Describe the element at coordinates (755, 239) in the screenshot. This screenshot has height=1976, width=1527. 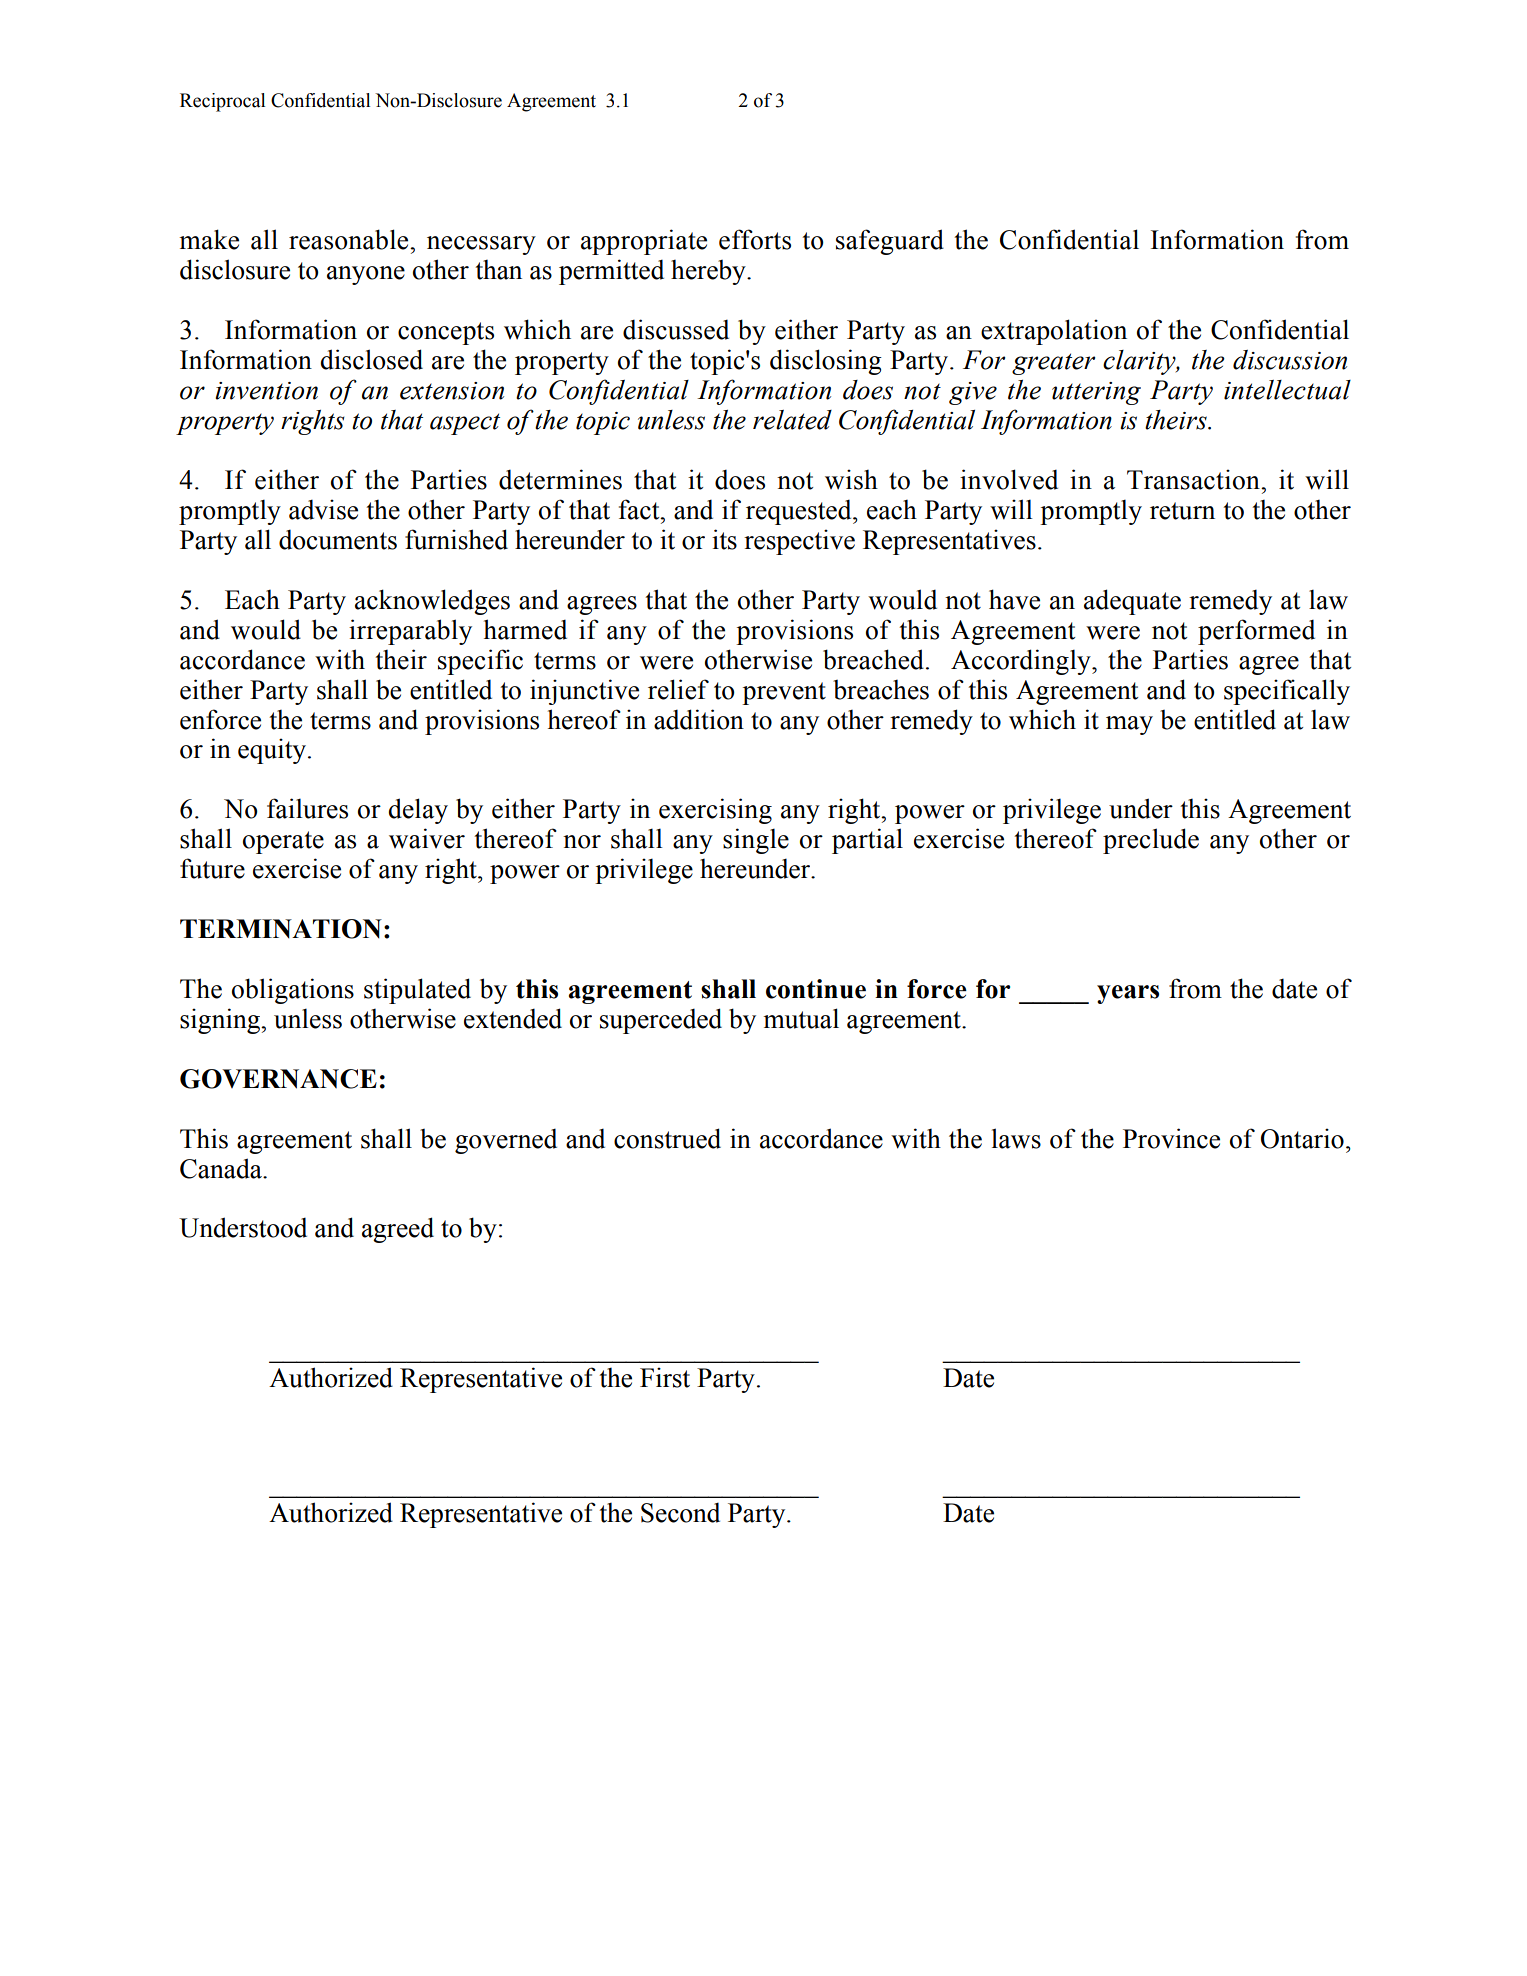
I see `efforts` at that location.
